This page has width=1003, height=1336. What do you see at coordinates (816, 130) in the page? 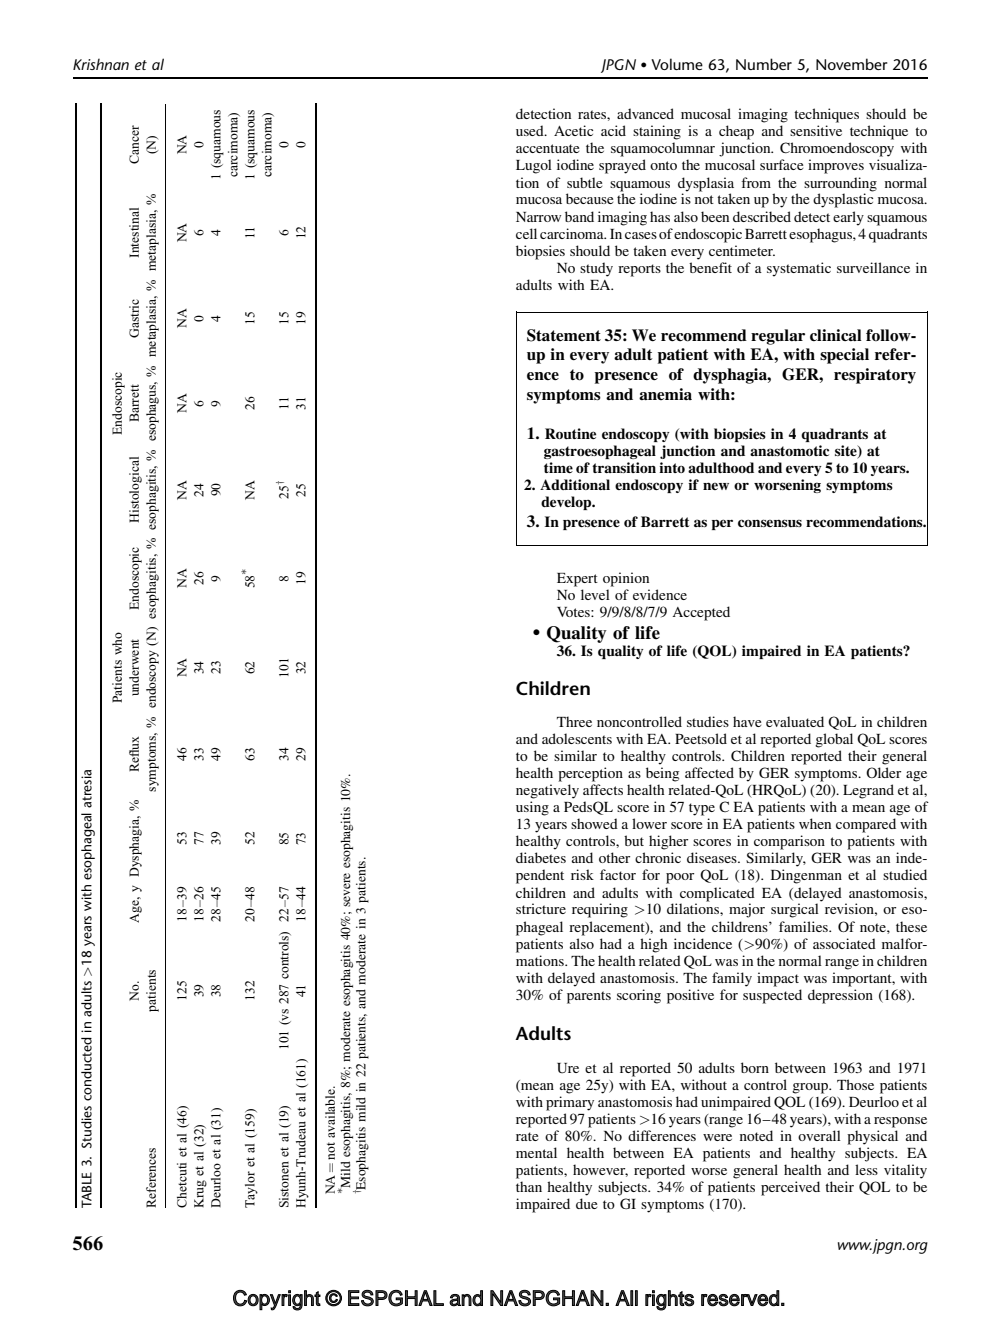
I see `sensitive` at bounding box center [816, 130].
